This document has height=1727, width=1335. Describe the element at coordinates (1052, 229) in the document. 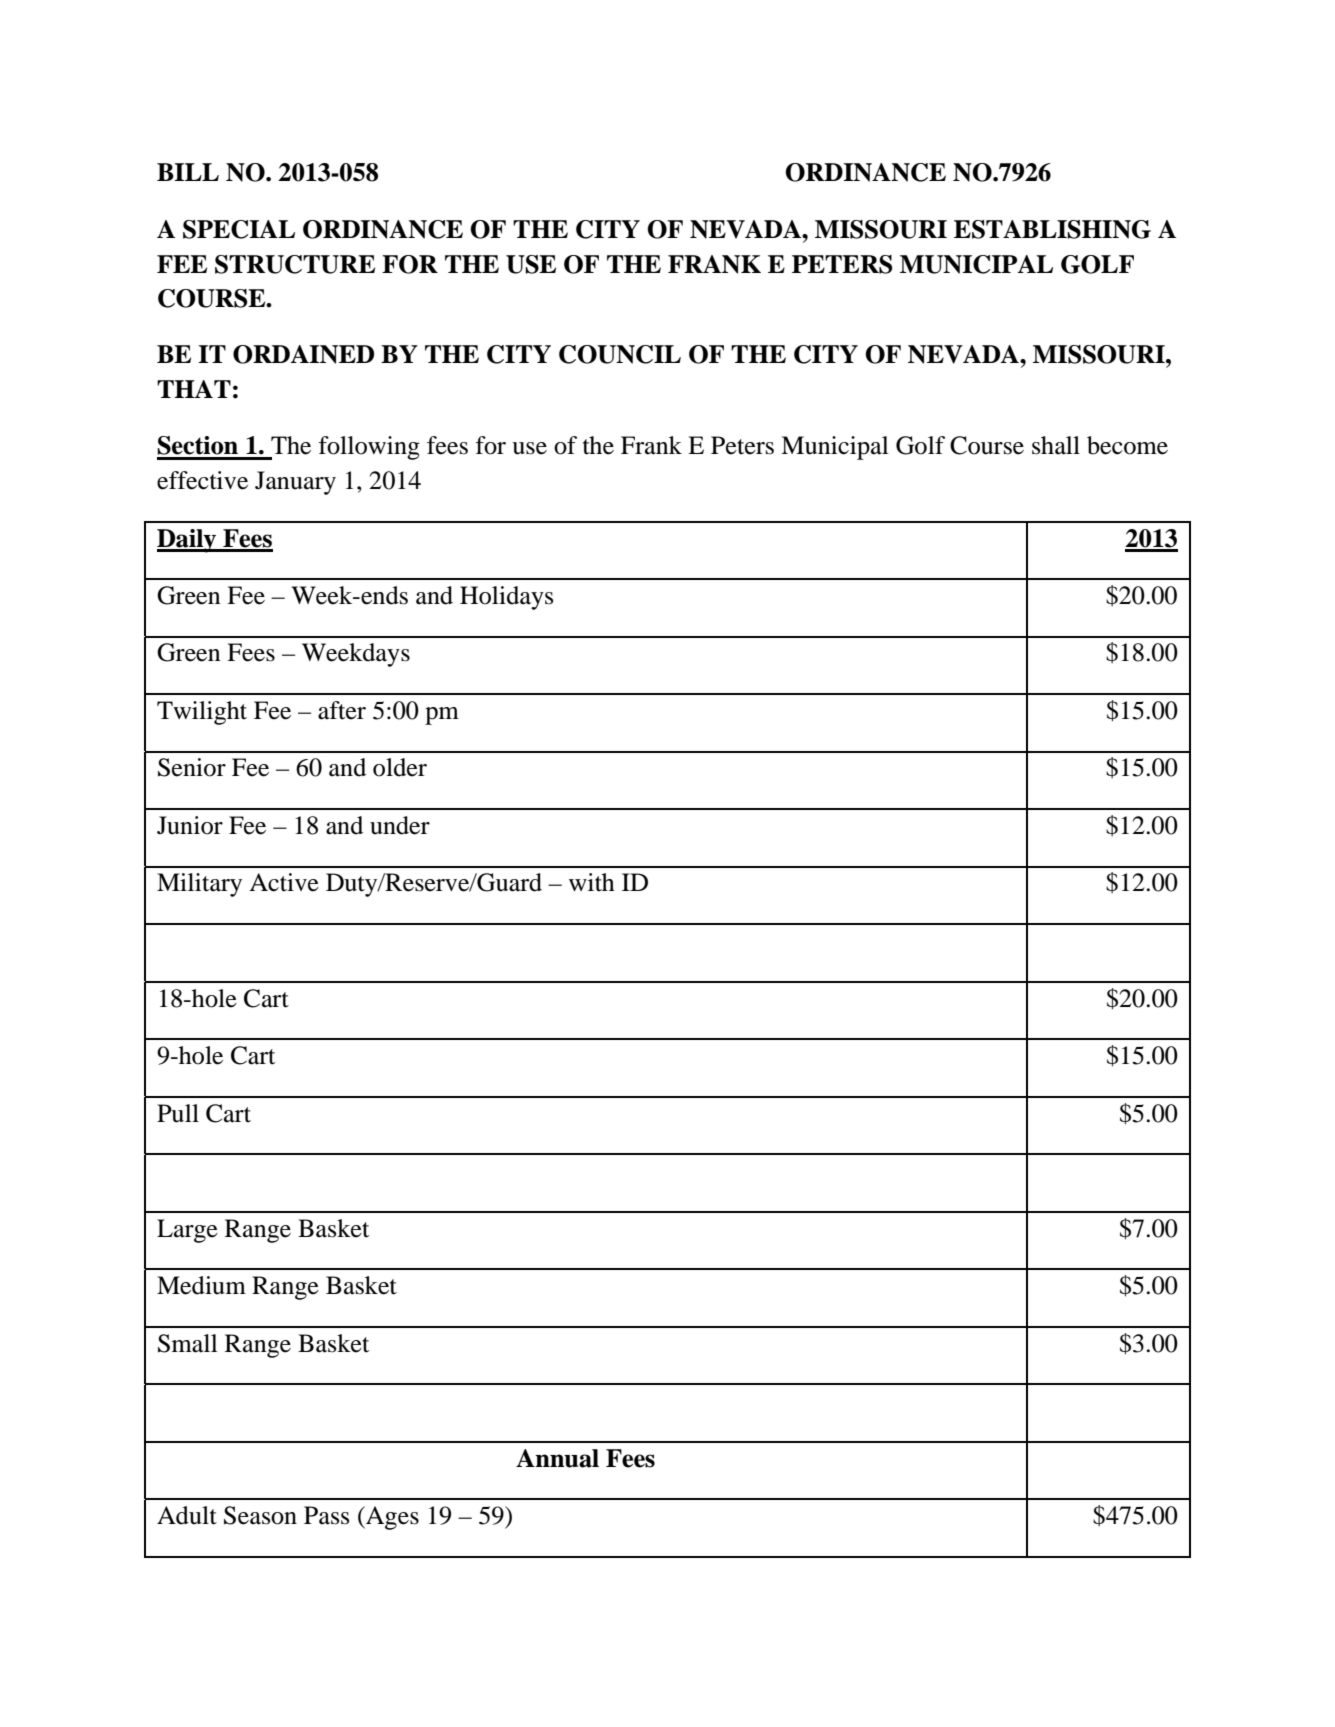

I see `ESTABLISHING` at that location.
